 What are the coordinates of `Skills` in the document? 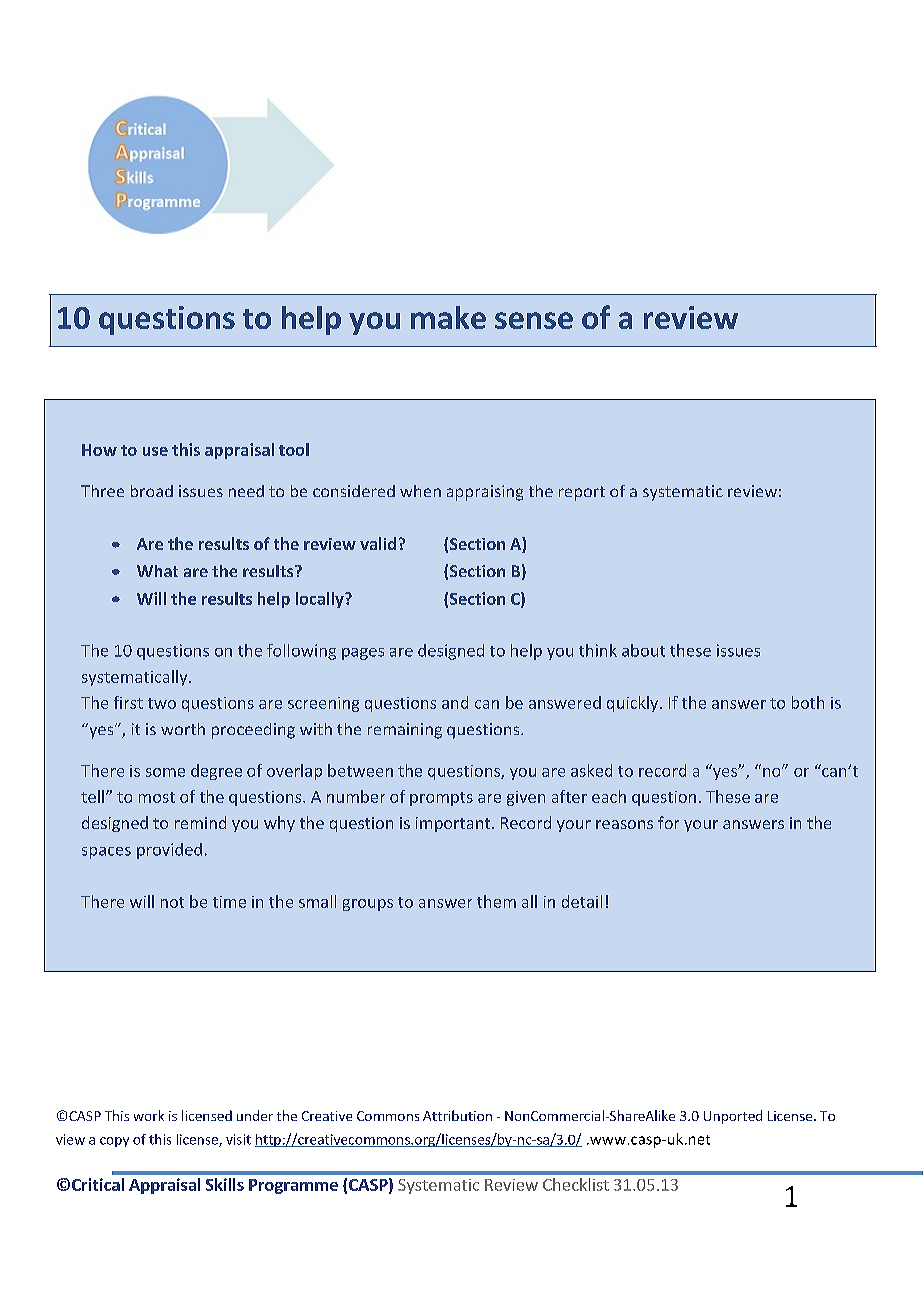 It's located at (225, 1184).
